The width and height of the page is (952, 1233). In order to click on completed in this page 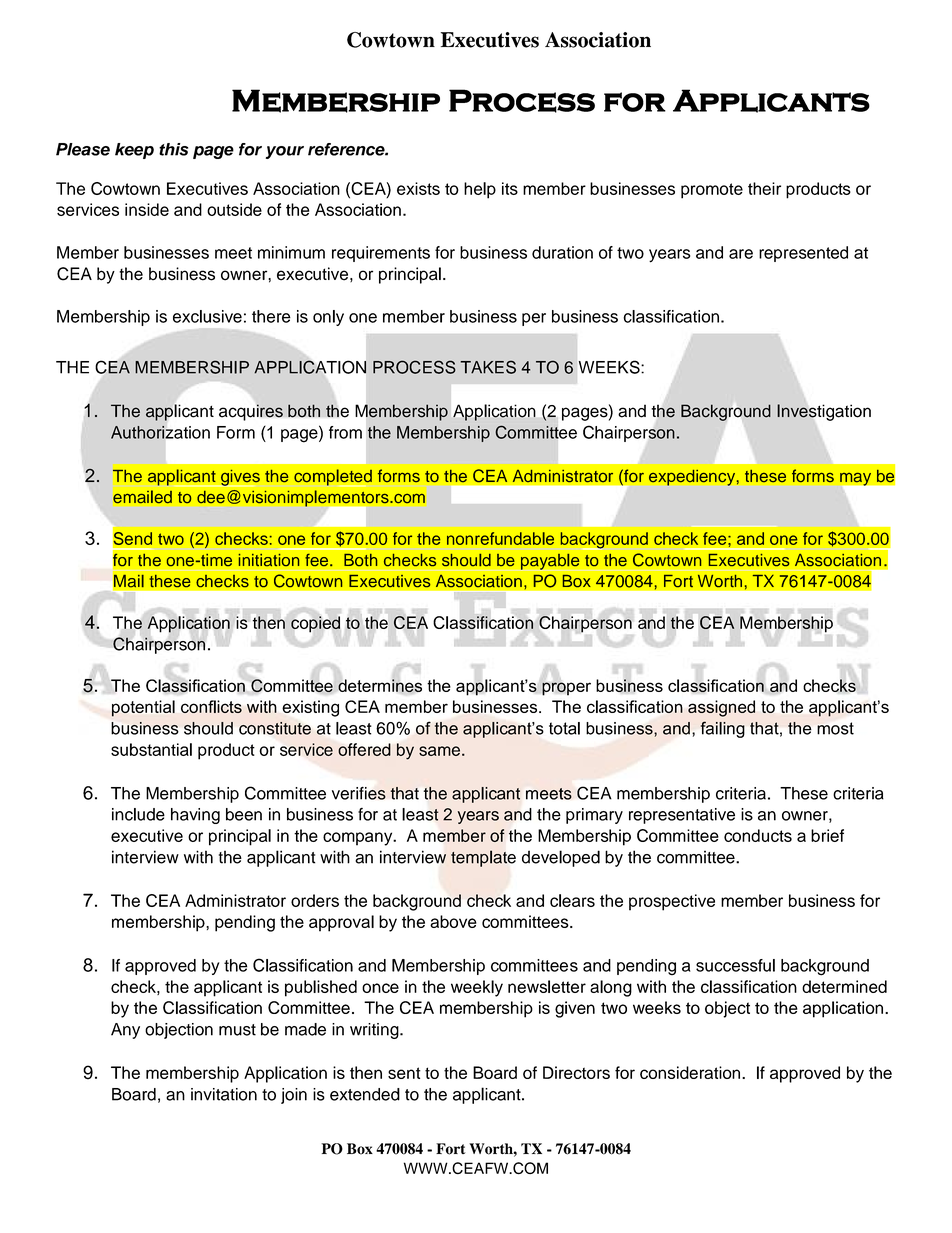, I will do `click(333, 478)`.
